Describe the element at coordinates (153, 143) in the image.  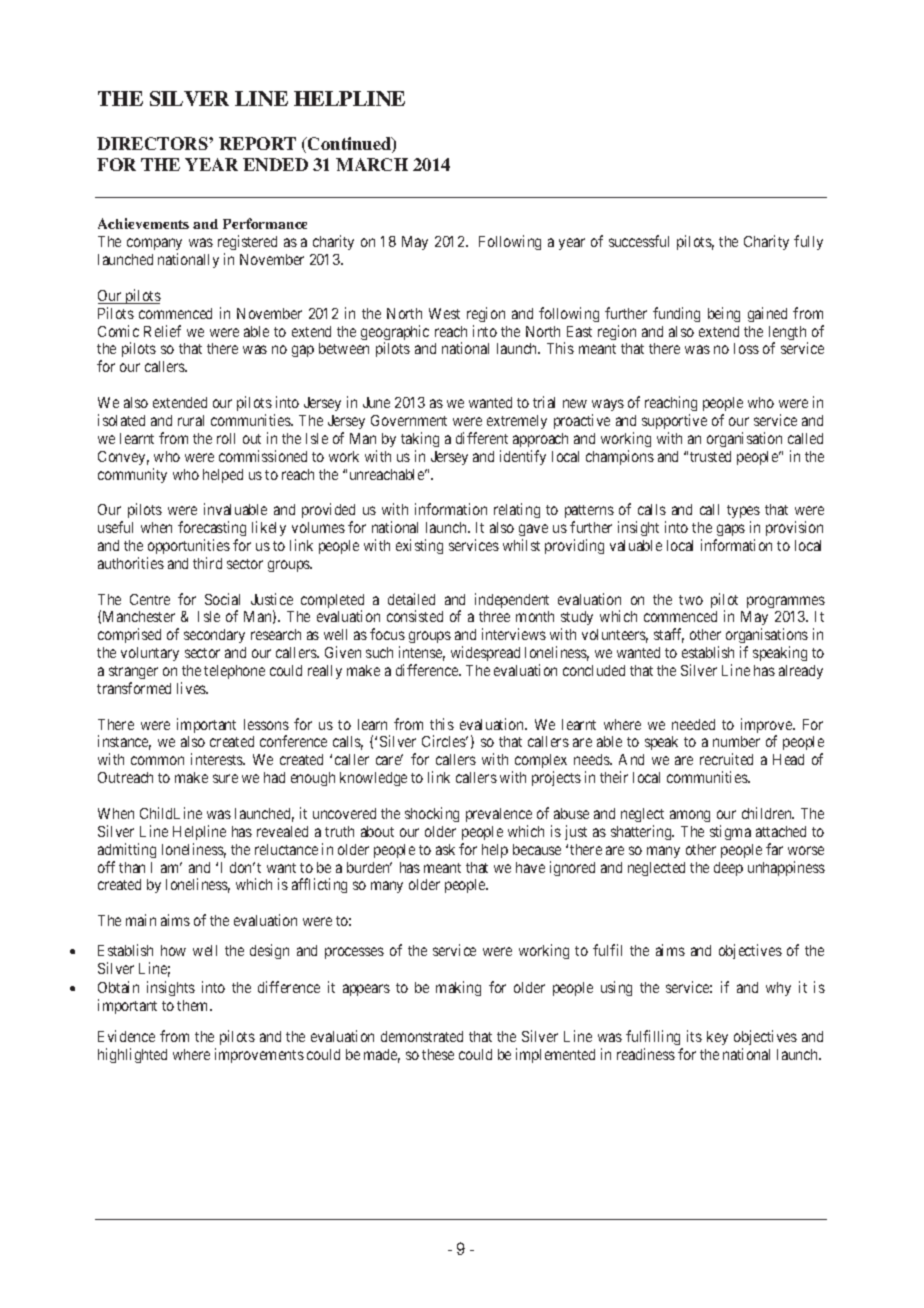
I see `DIRECTORS` at that location.
